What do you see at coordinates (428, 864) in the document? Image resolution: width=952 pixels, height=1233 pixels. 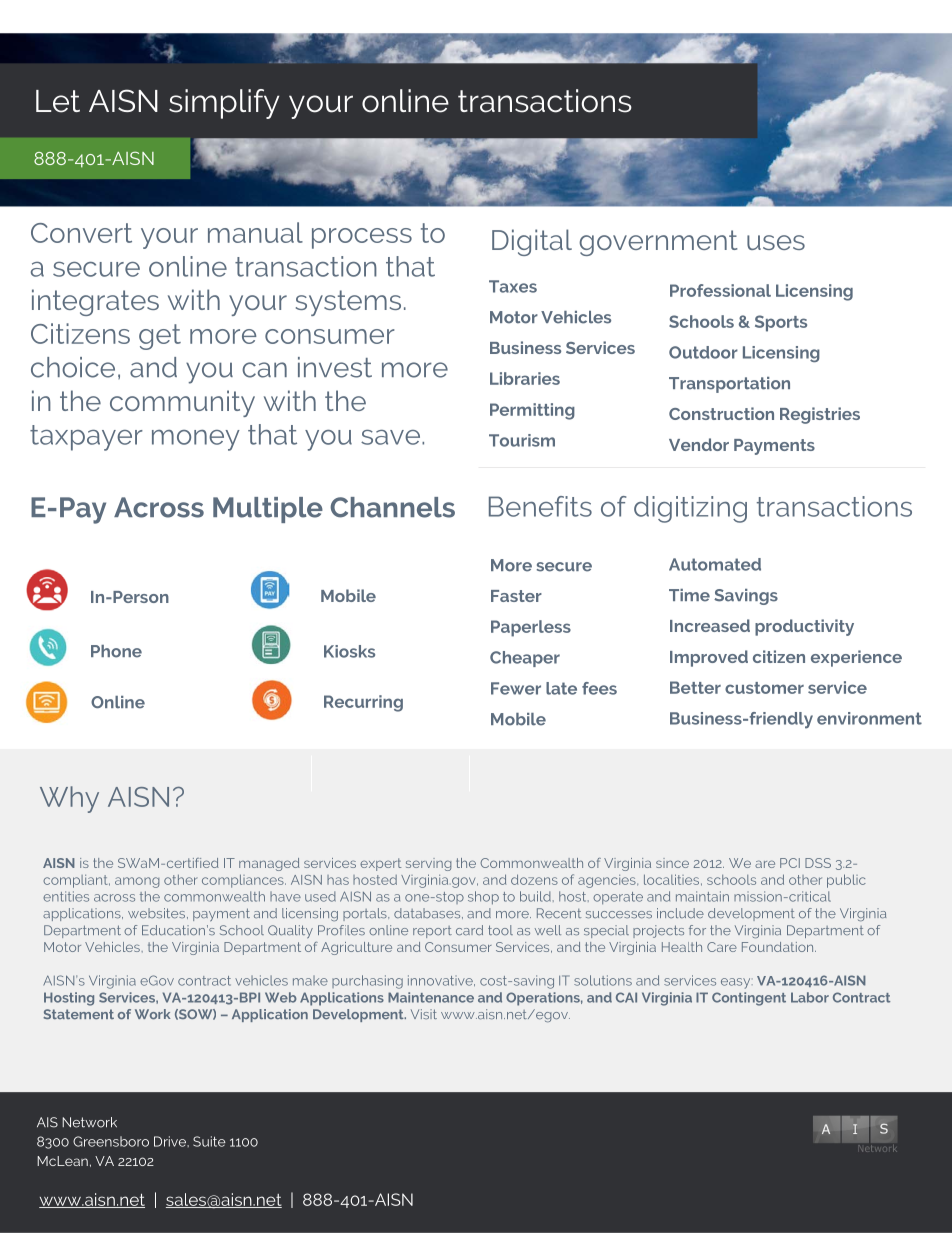 I see `serving` at bounding box center [428, 864].
